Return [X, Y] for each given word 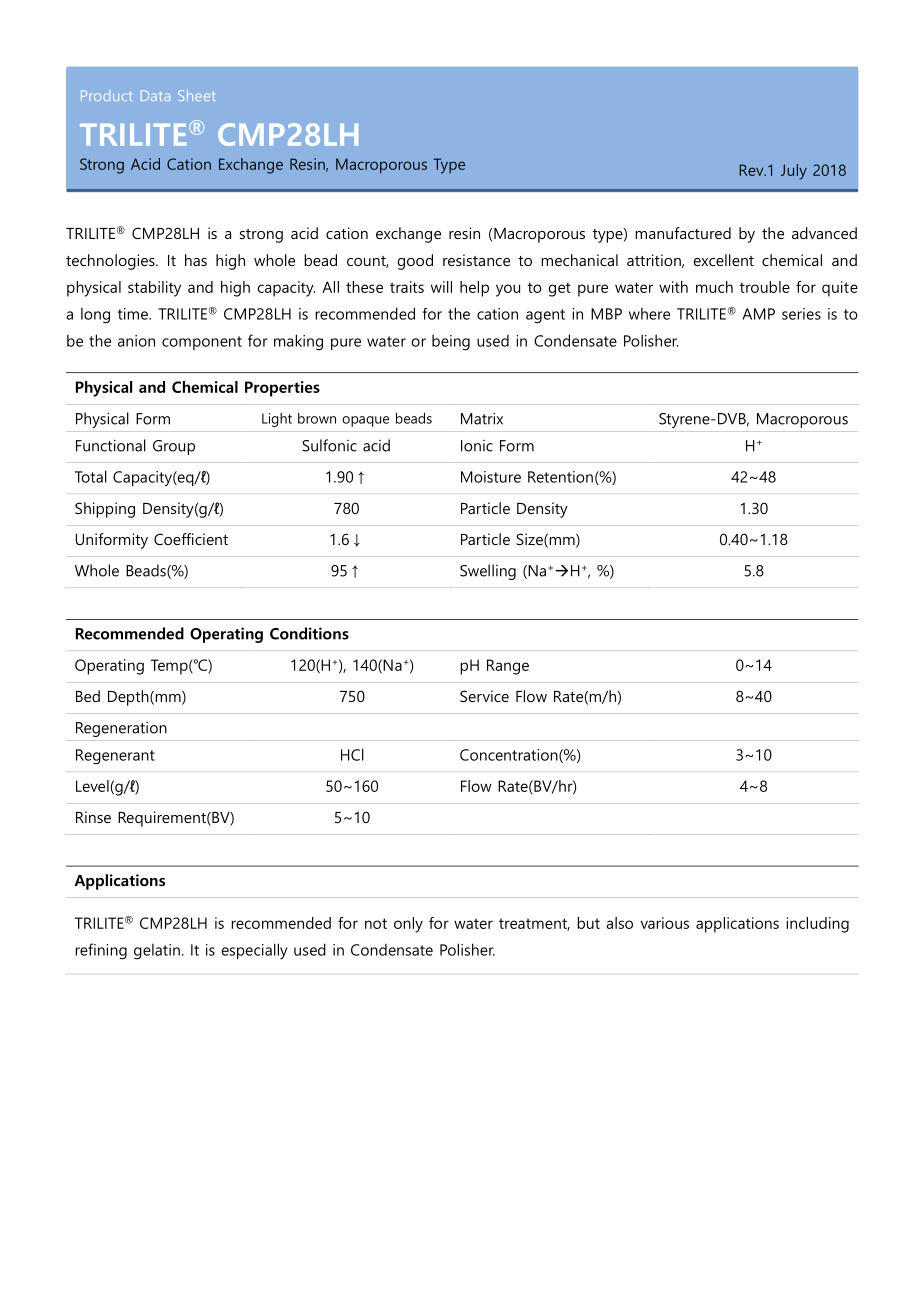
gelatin [157, 952]
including [818, 925]
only [408, 925]
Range [508, 667]
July [794, 172]
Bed [88, 696]
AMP [758, 314]
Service [484, 696]
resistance [476, 260]
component [202, 343]
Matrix [482, 418]
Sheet [196, 95]
